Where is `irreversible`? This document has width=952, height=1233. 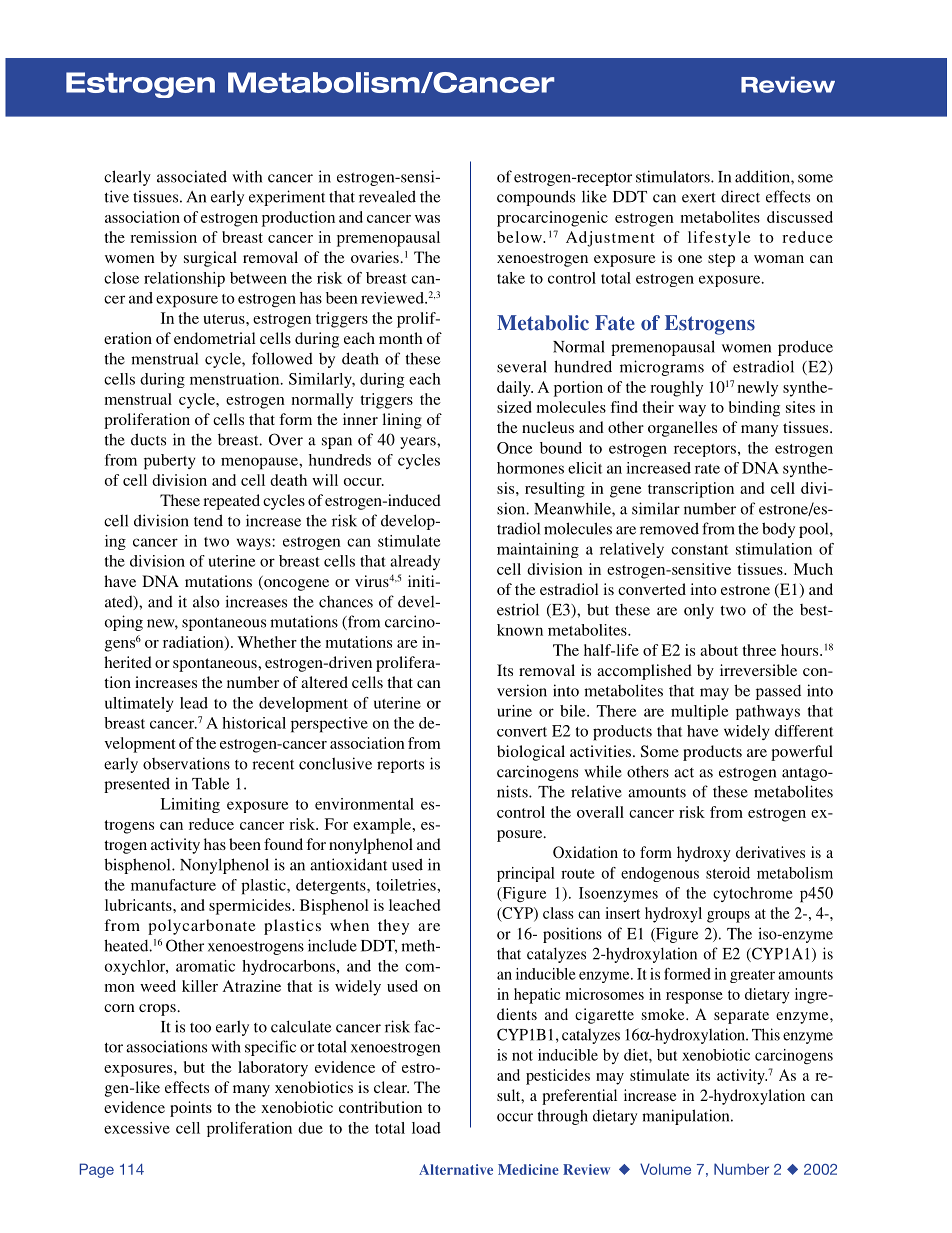 irreversible is located at coordinates (758, 670).
